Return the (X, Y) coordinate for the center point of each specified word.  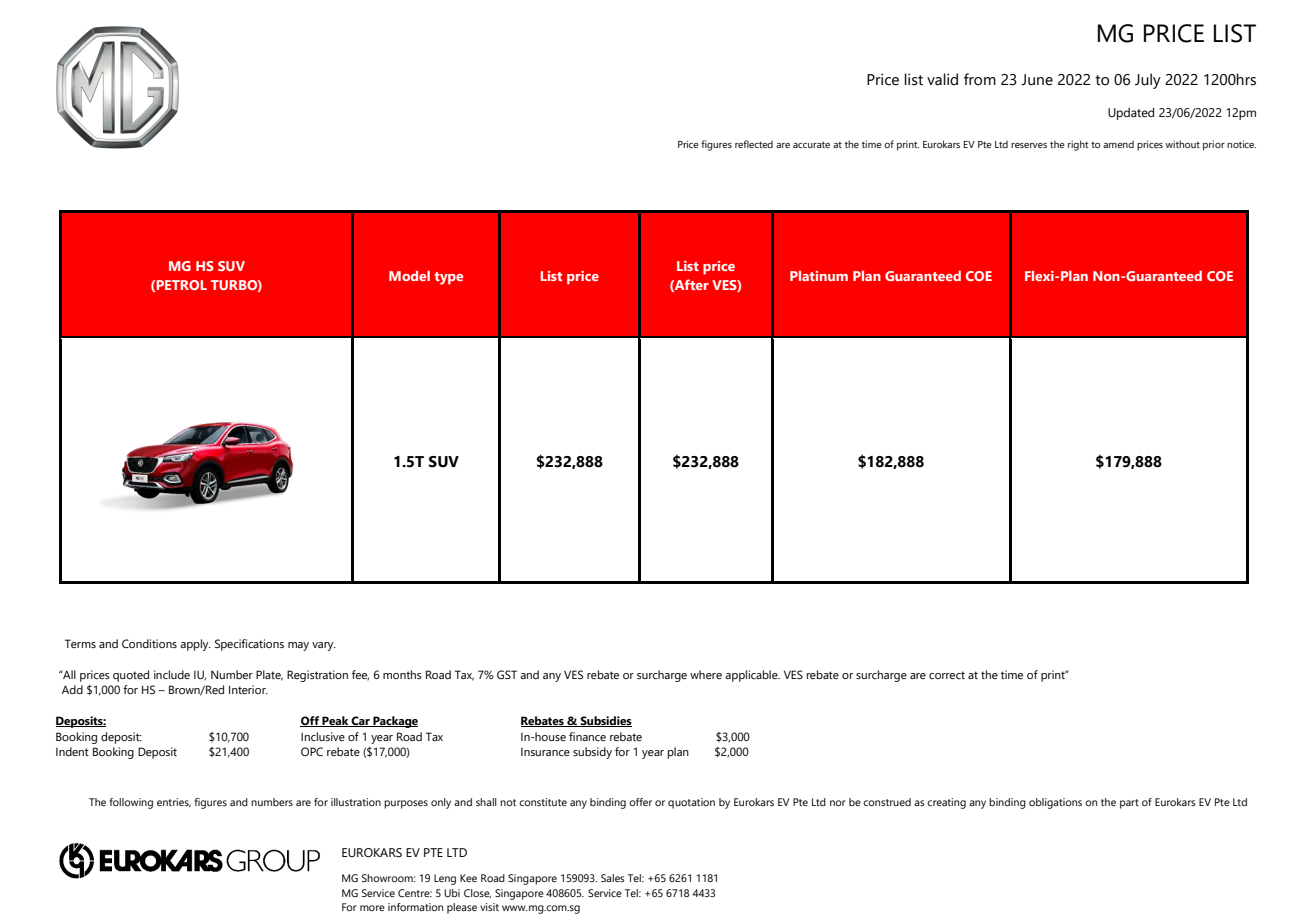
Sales (613, 878)
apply (195, 645)
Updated (1131, 114)
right (1078, 145)
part (1129, 804)
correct (947, 675)
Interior (248, 689)
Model (409, 275)
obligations (1055, 803)
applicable (752, 676)
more (372, 908)
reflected (754, 144)
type (448, 278)
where (706, 674)
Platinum (819, 276)
